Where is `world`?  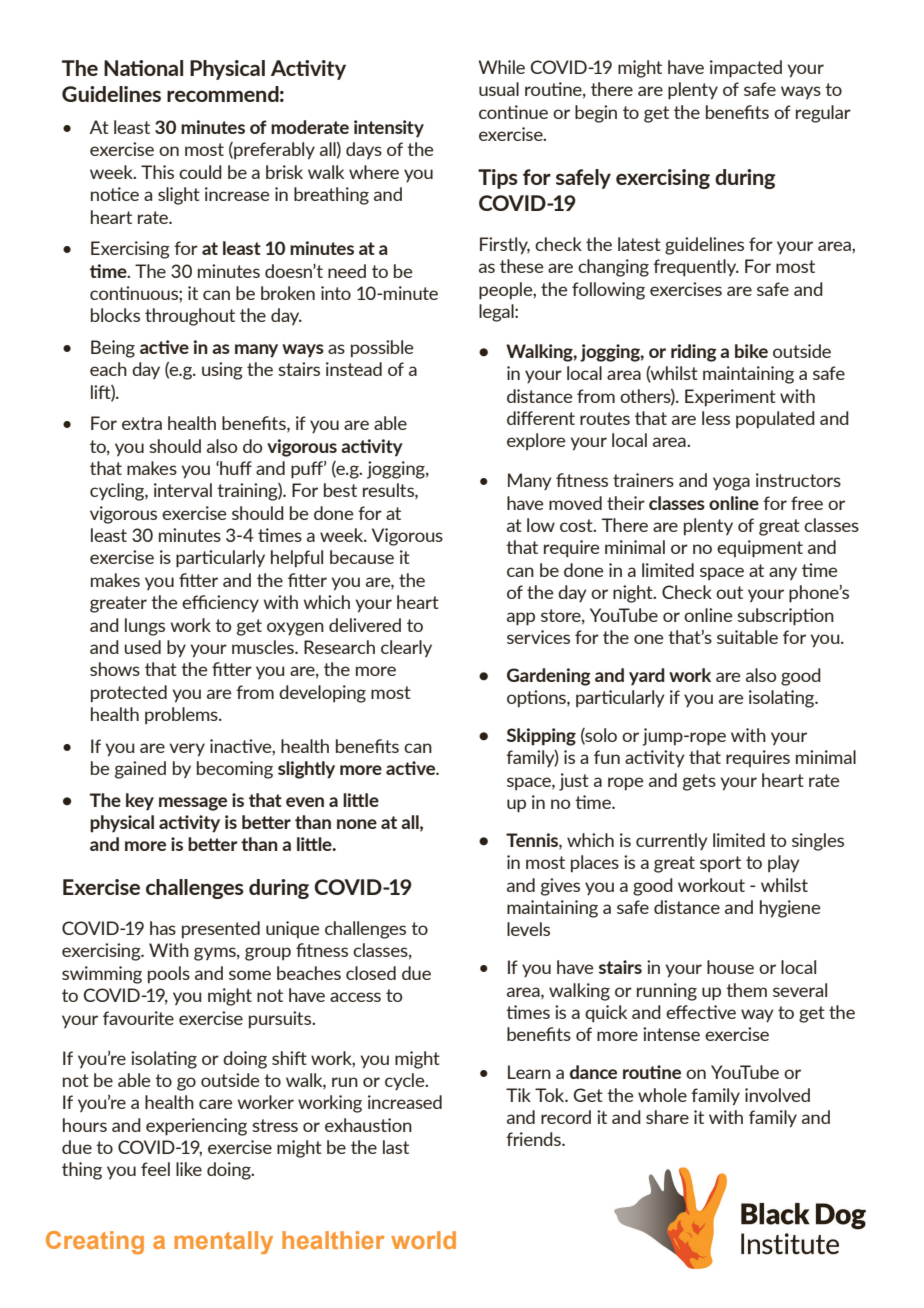 world is located at coordinates (423, 1240).
